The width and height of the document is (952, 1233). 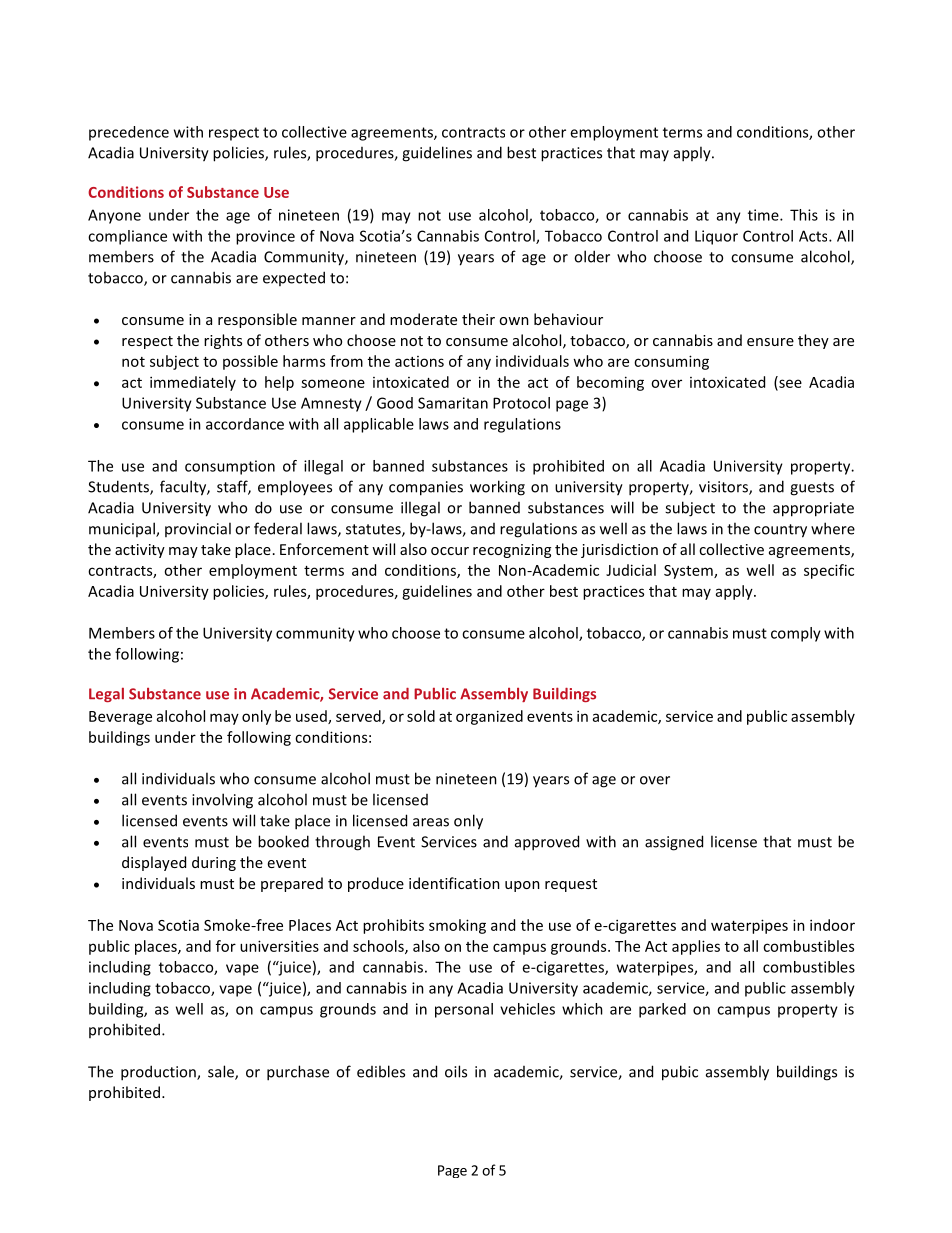 I want to click on precedence, so click(x=129, y=133).
